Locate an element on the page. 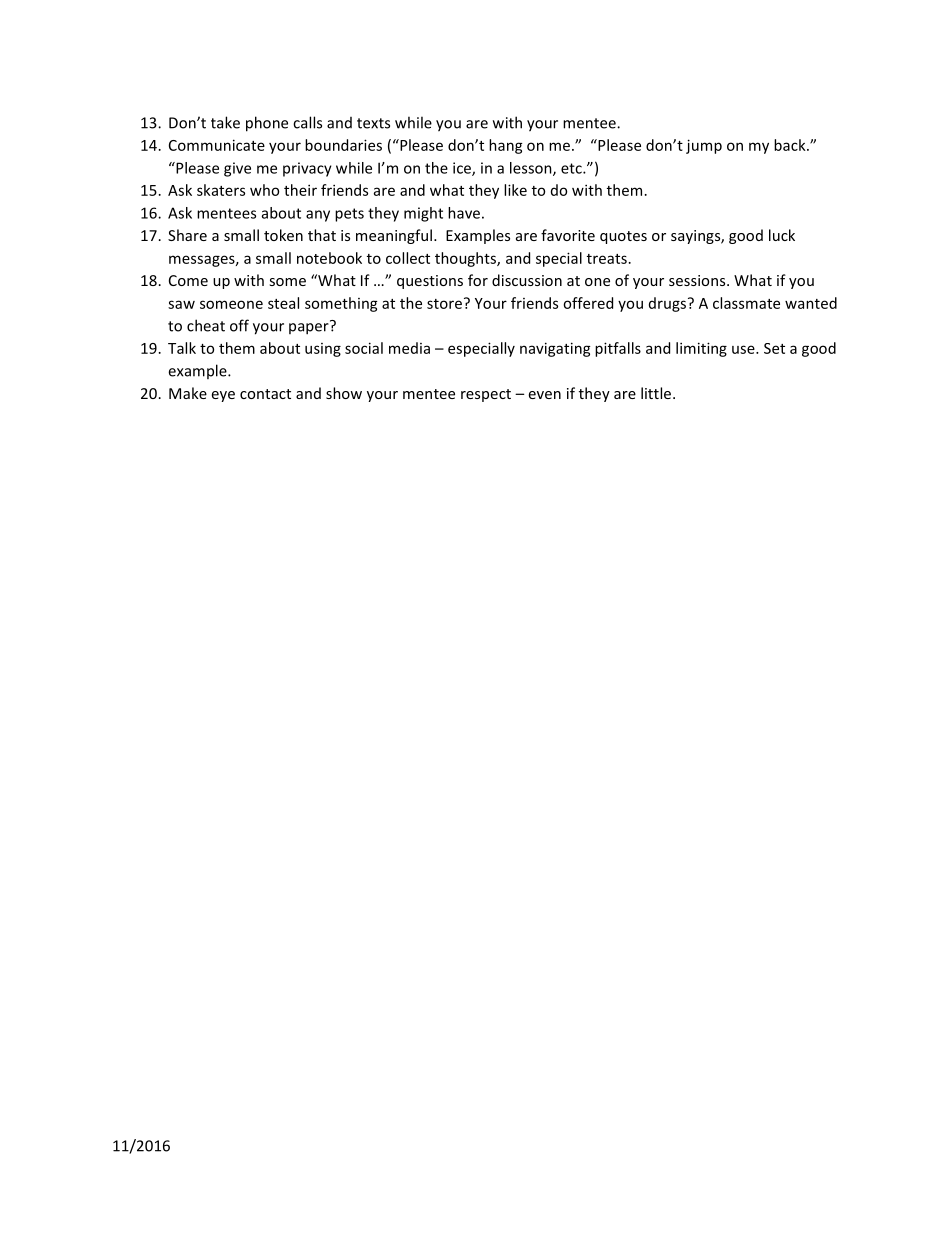 This image has width=952, height=1233. hang is located at coordinates (506, 146).
